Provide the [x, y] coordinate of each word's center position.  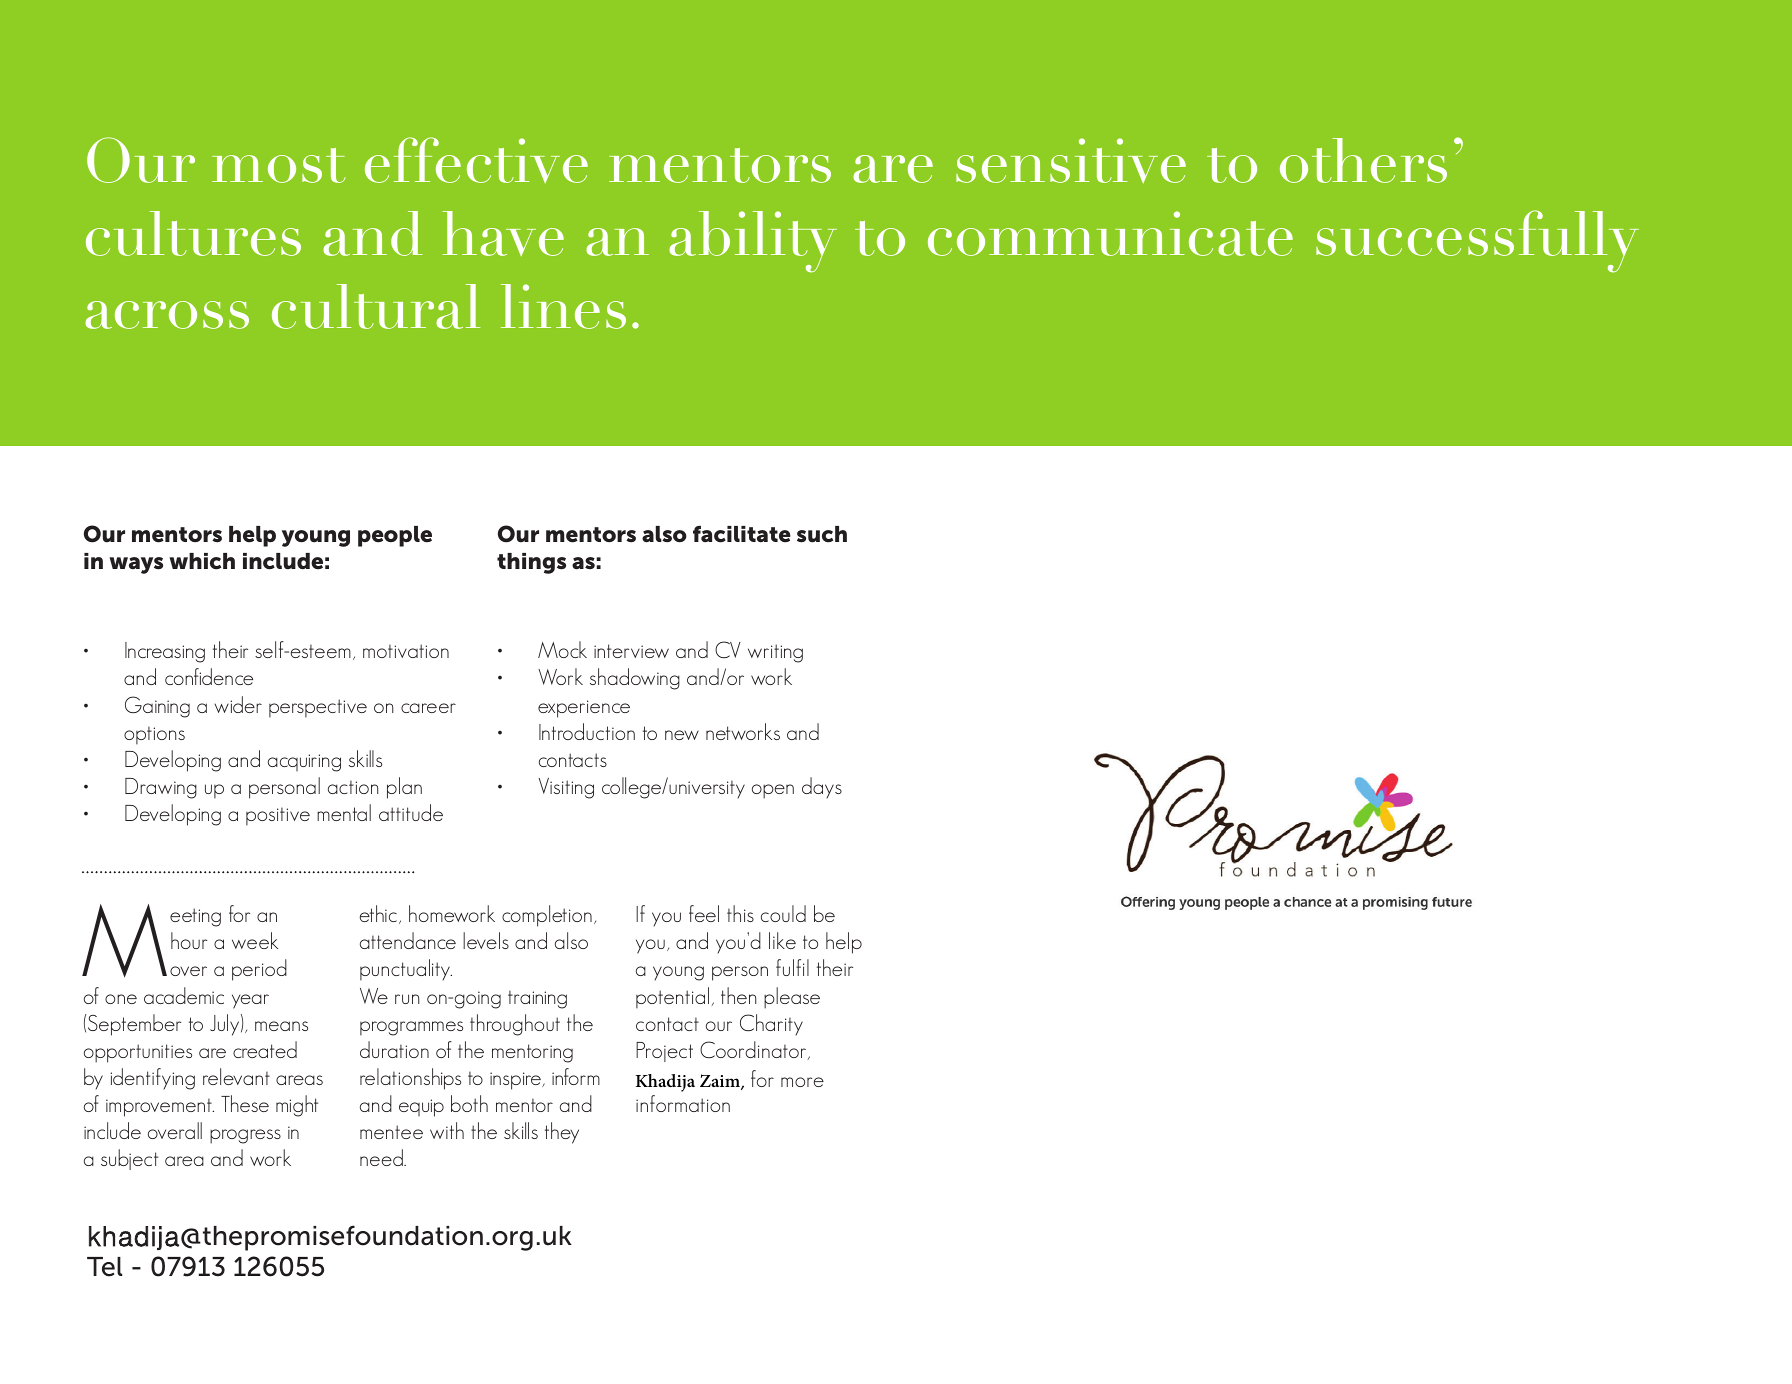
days [822, 787]
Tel [104, 1267]
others [1363, 160]
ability [753, 242]
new [682, 735]
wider [238, 704]
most [279, 165]
